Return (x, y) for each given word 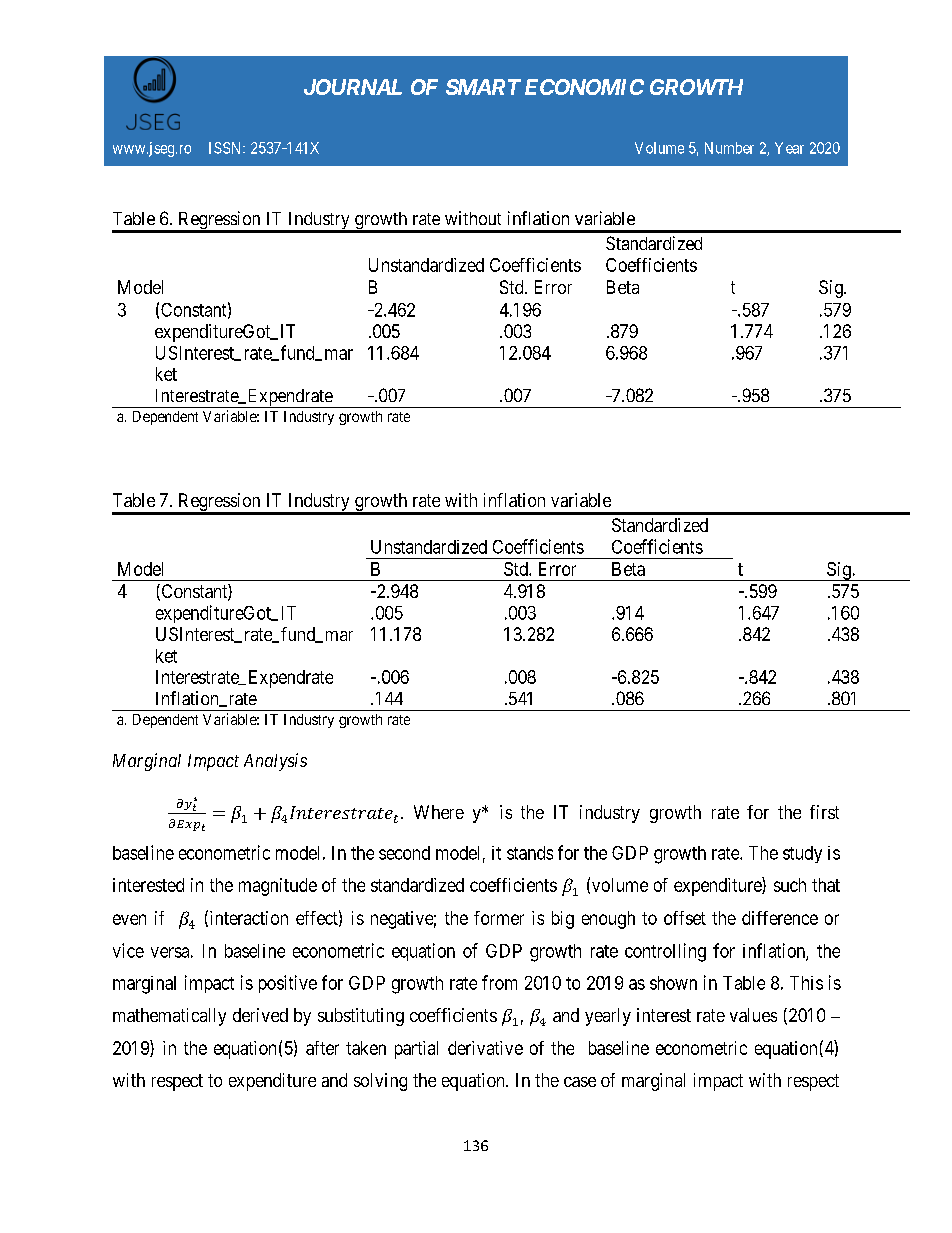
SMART (483, 87)
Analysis (275, 762)
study (802, 854)
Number (729, 148)
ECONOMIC (584, 87)
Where (439, 812)
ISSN (226, 148)
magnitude (278, 887)
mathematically (169, 1017)
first (824, 812)
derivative (485, 1048)
